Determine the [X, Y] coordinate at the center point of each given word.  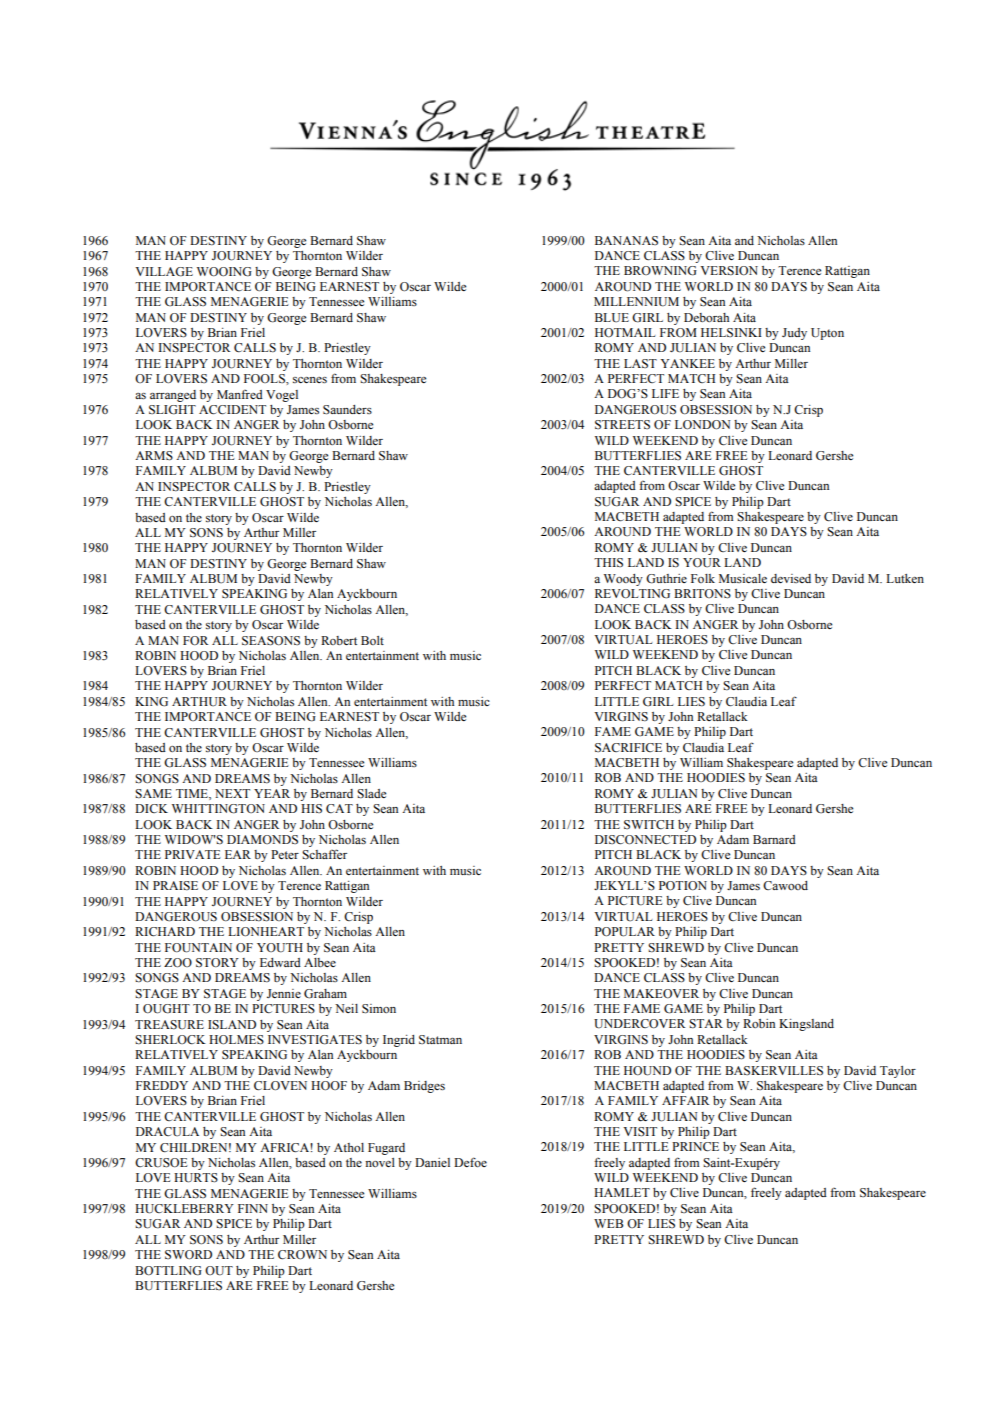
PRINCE [695, 1147]
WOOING [224, 272]
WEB [608, 1223]
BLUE [612, 318]
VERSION [729, 271]
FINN [253, 1208]
